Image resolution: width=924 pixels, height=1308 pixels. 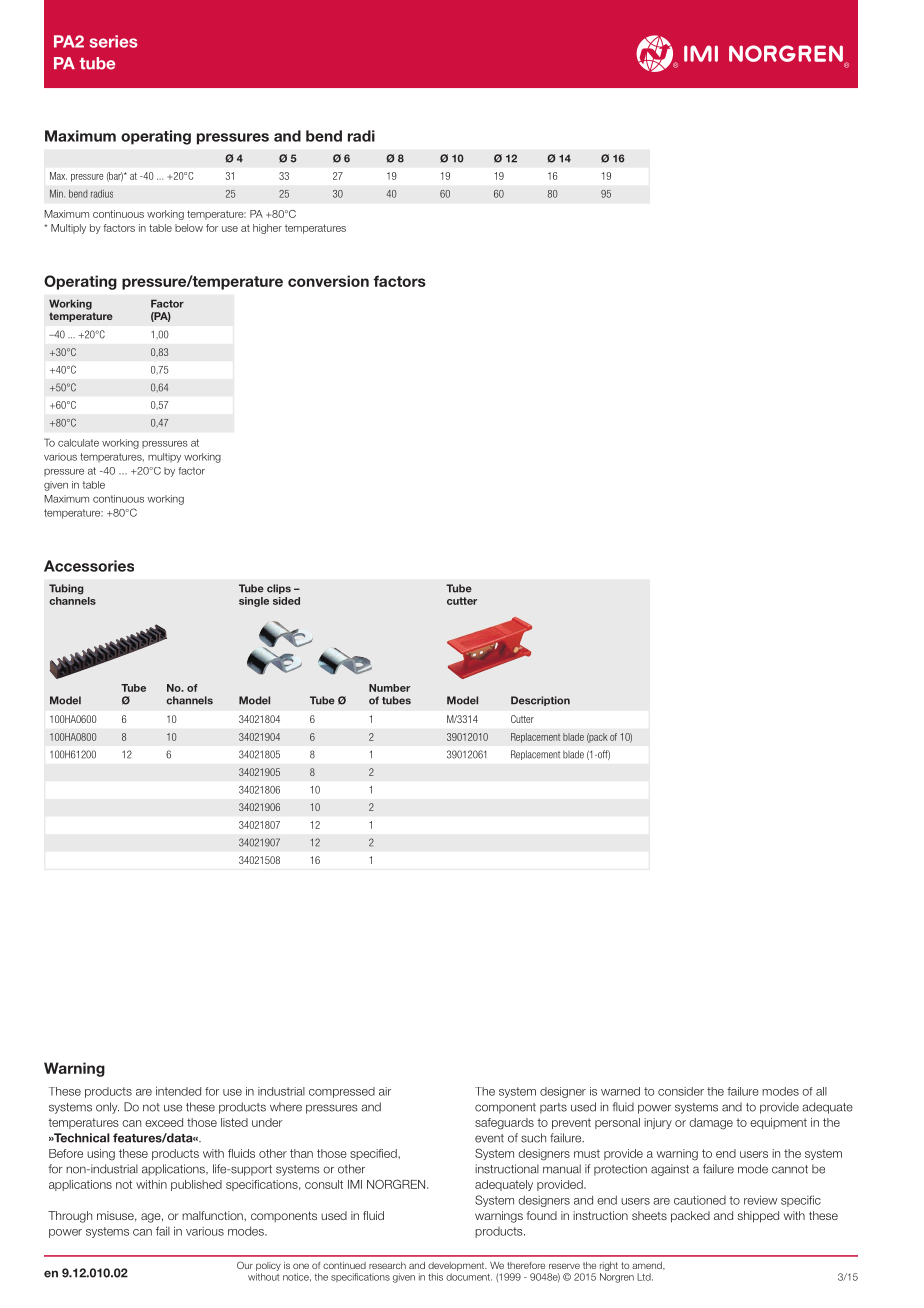 What do you see at coordinates (78, 443) in the screenshot?
I see `calculate` at bounding box center [78, 443].
